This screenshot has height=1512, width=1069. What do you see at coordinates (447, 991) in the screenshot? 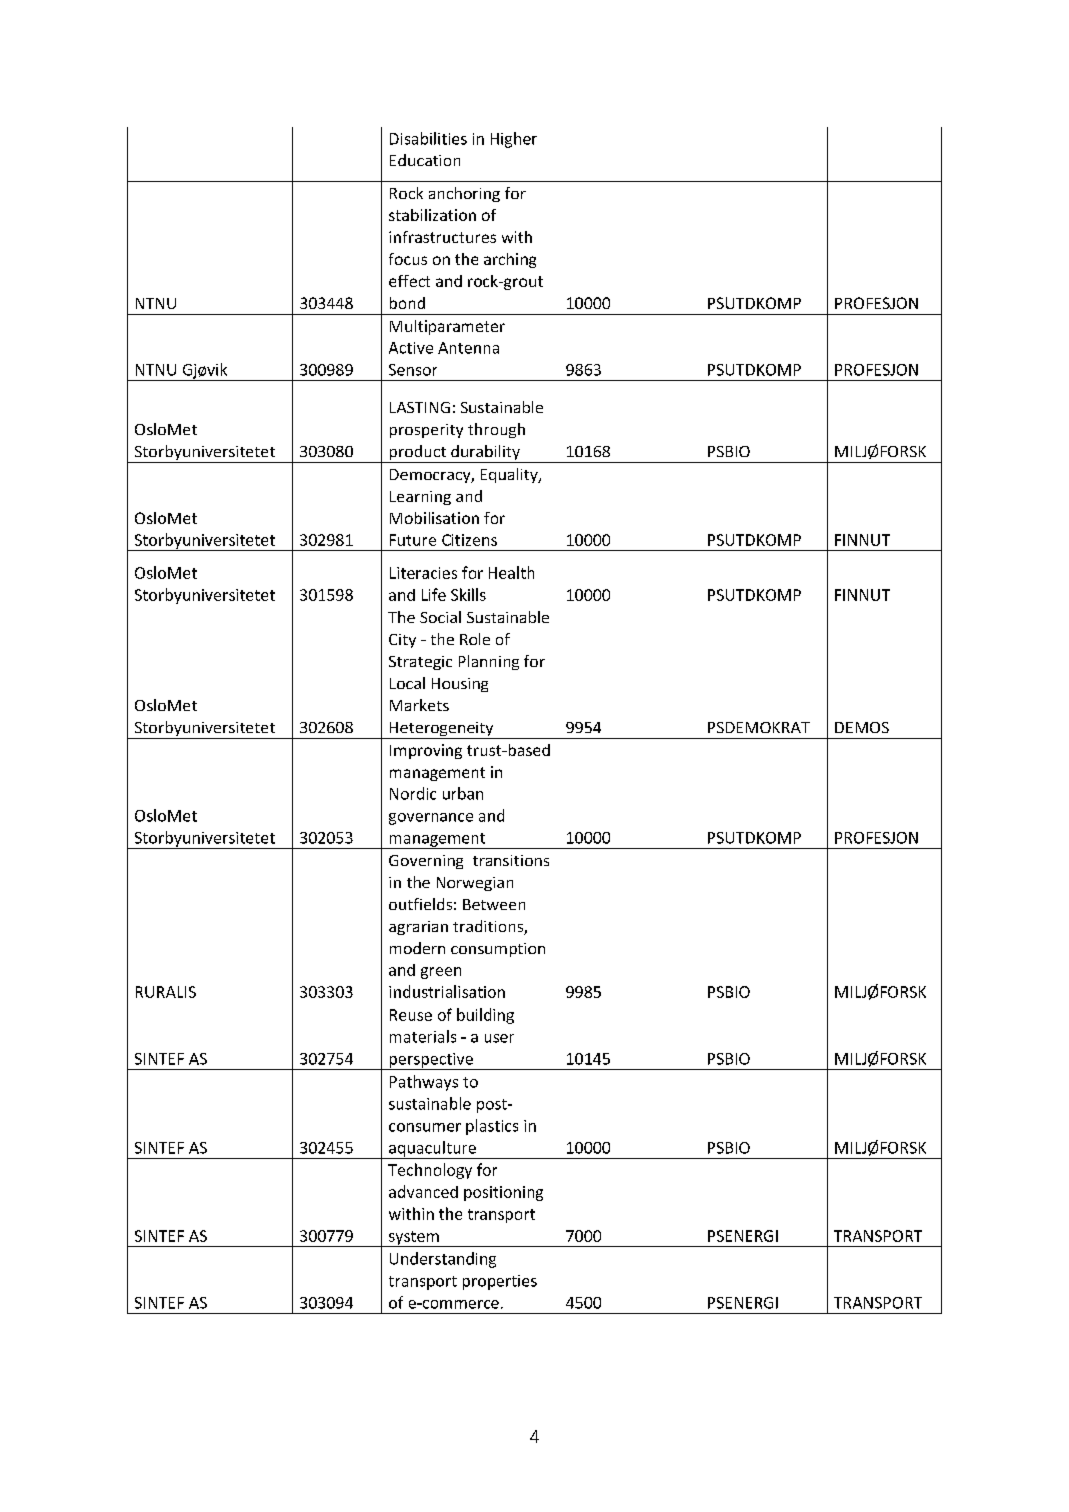
I see `industrialisation` at bounding box center [447, 991].
